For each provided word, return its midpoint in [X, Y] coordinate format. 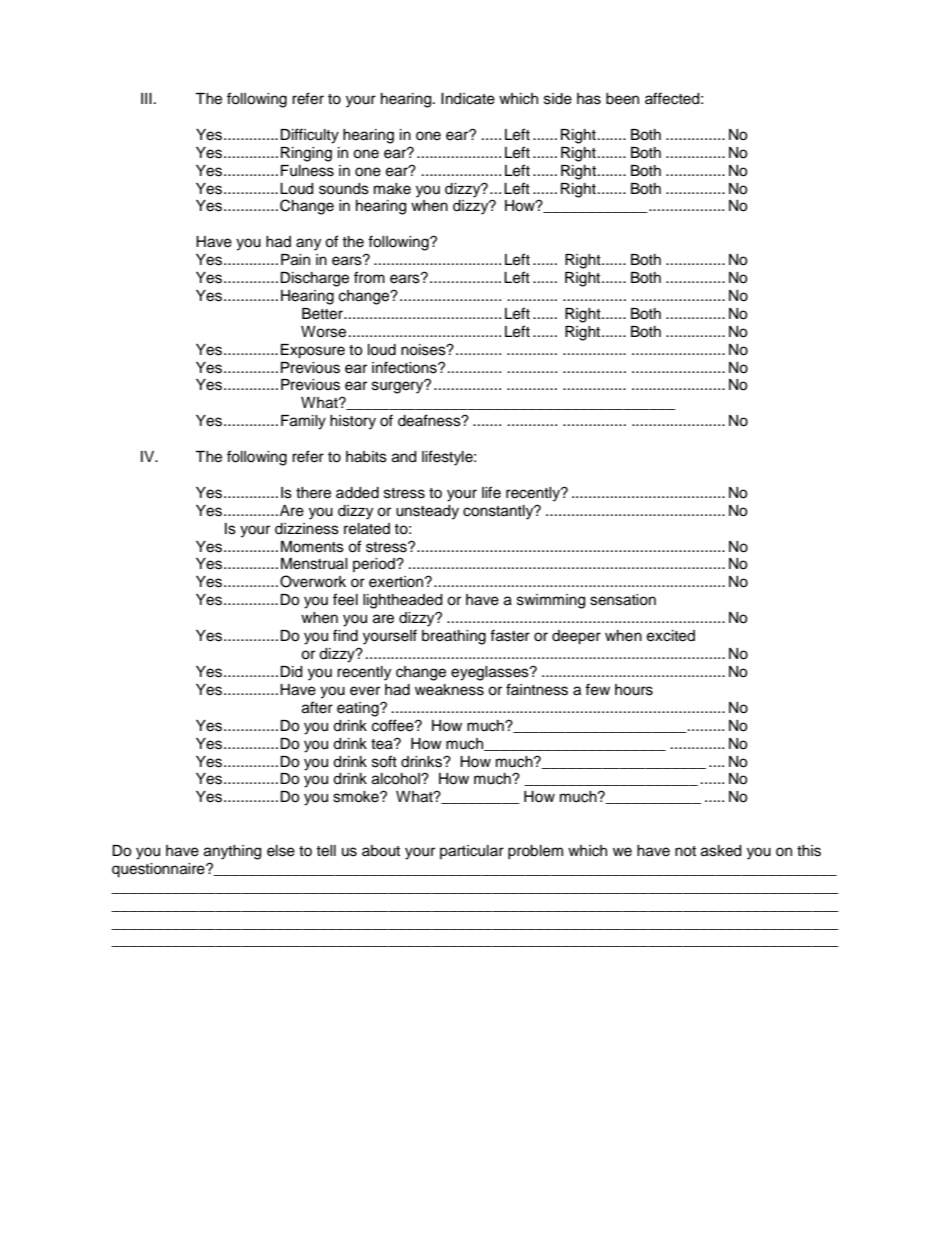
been [622, 99]
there [313, 493]
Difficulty [309, 136]
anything [232, 852]
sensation [623, 600]
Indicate [468, 99]
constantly [499, 512]
